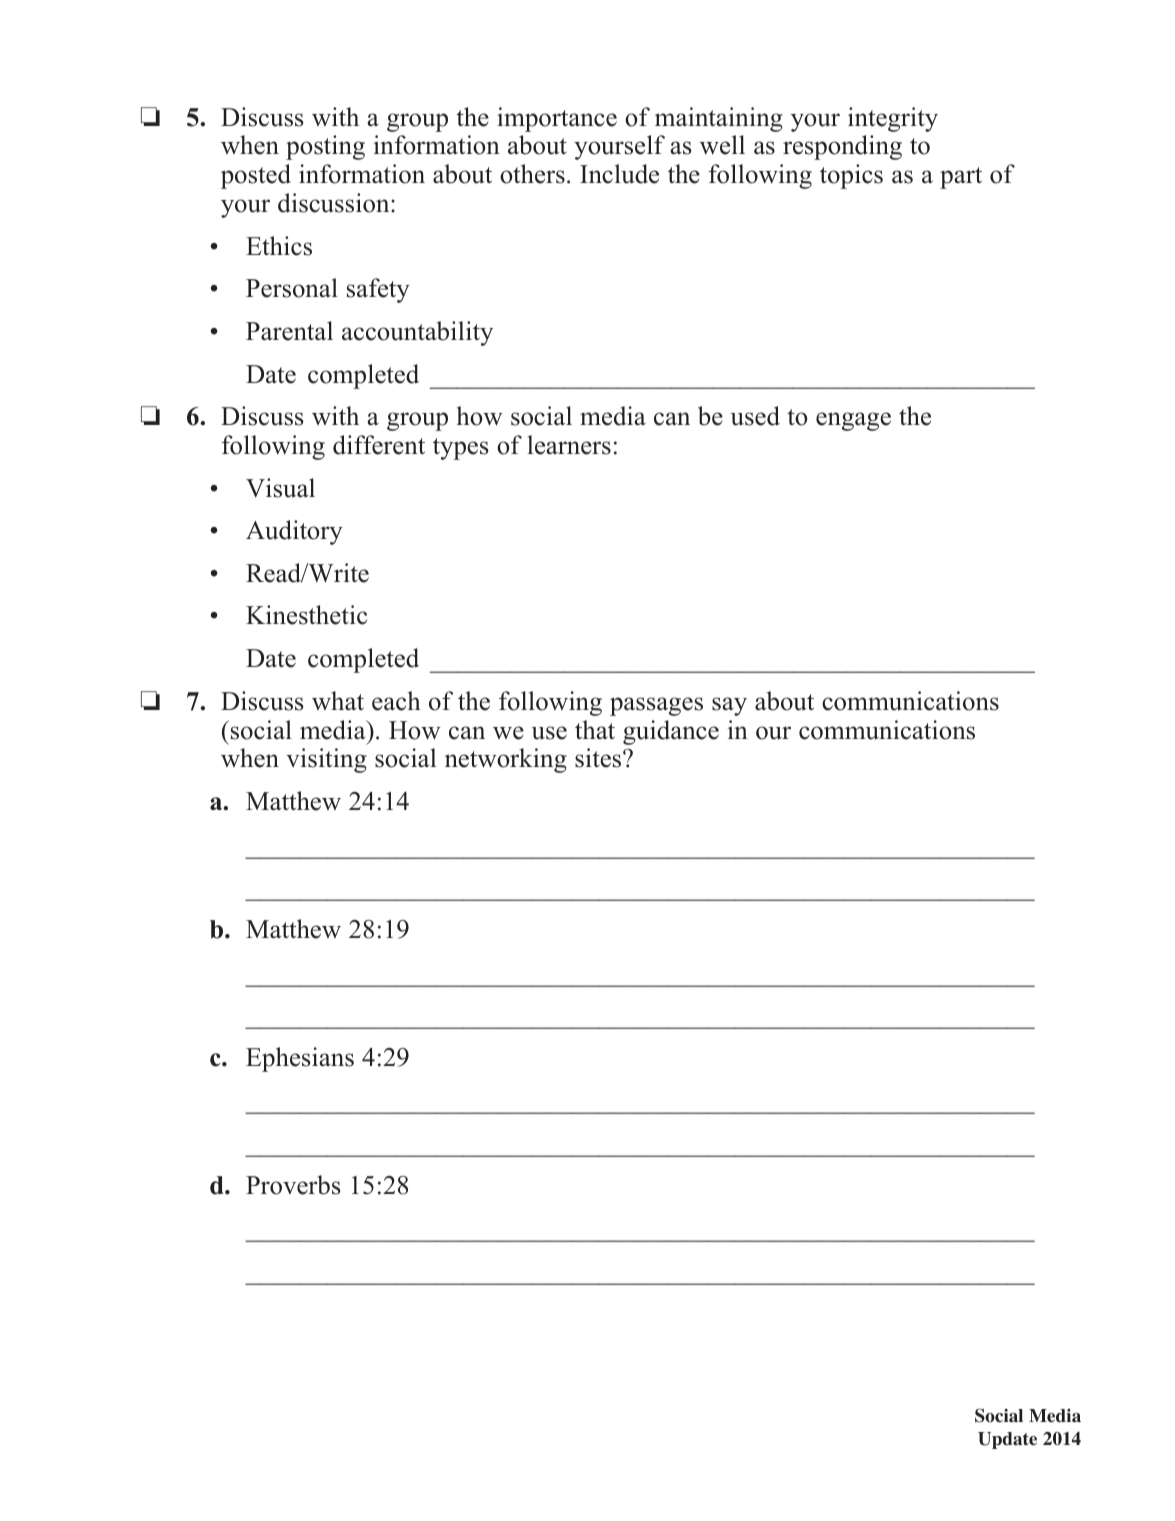  I want to click on responding, so click(842, 147).
